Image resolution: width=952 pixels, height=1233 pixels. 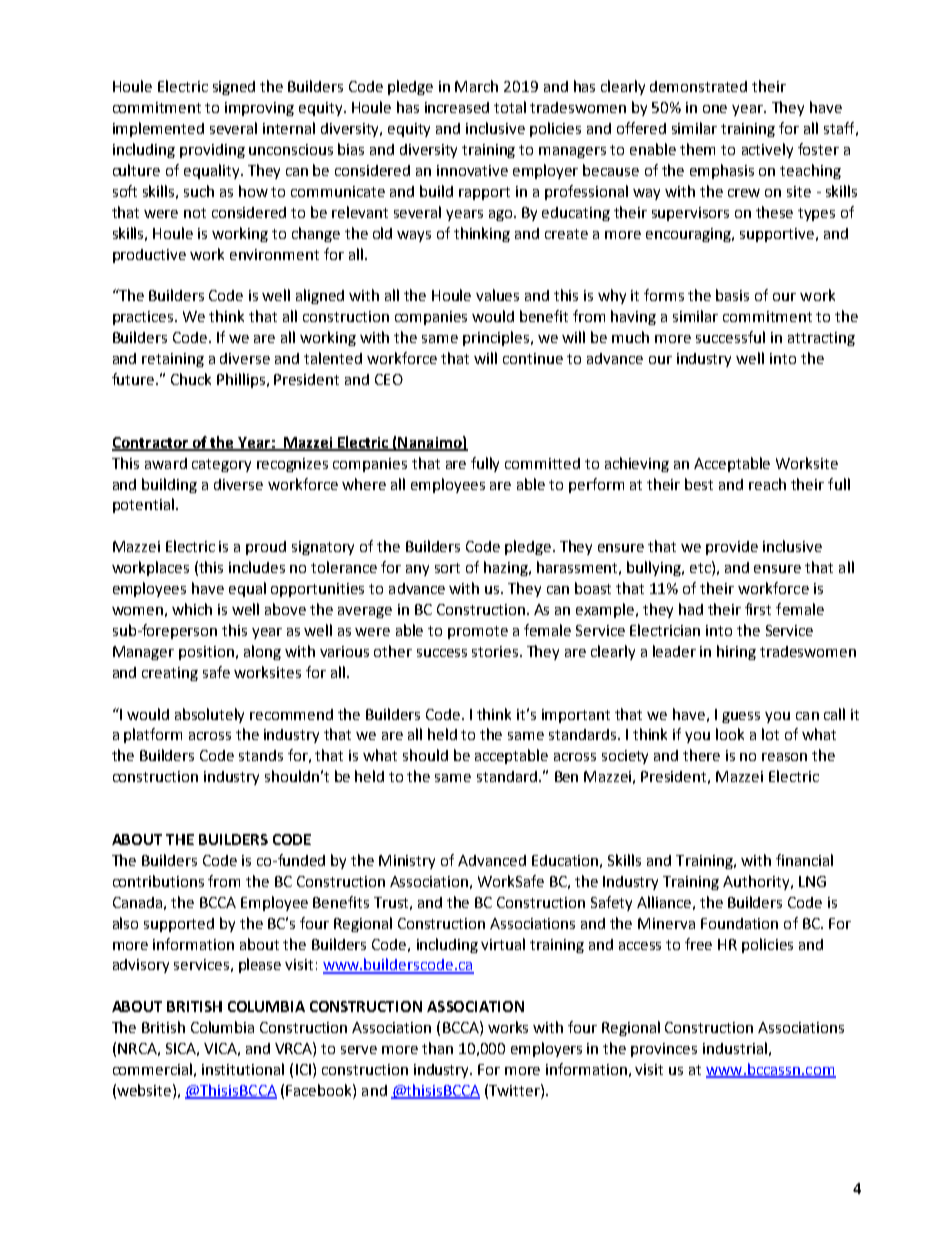 I want to click on than, so click(x=437, y=1048).
